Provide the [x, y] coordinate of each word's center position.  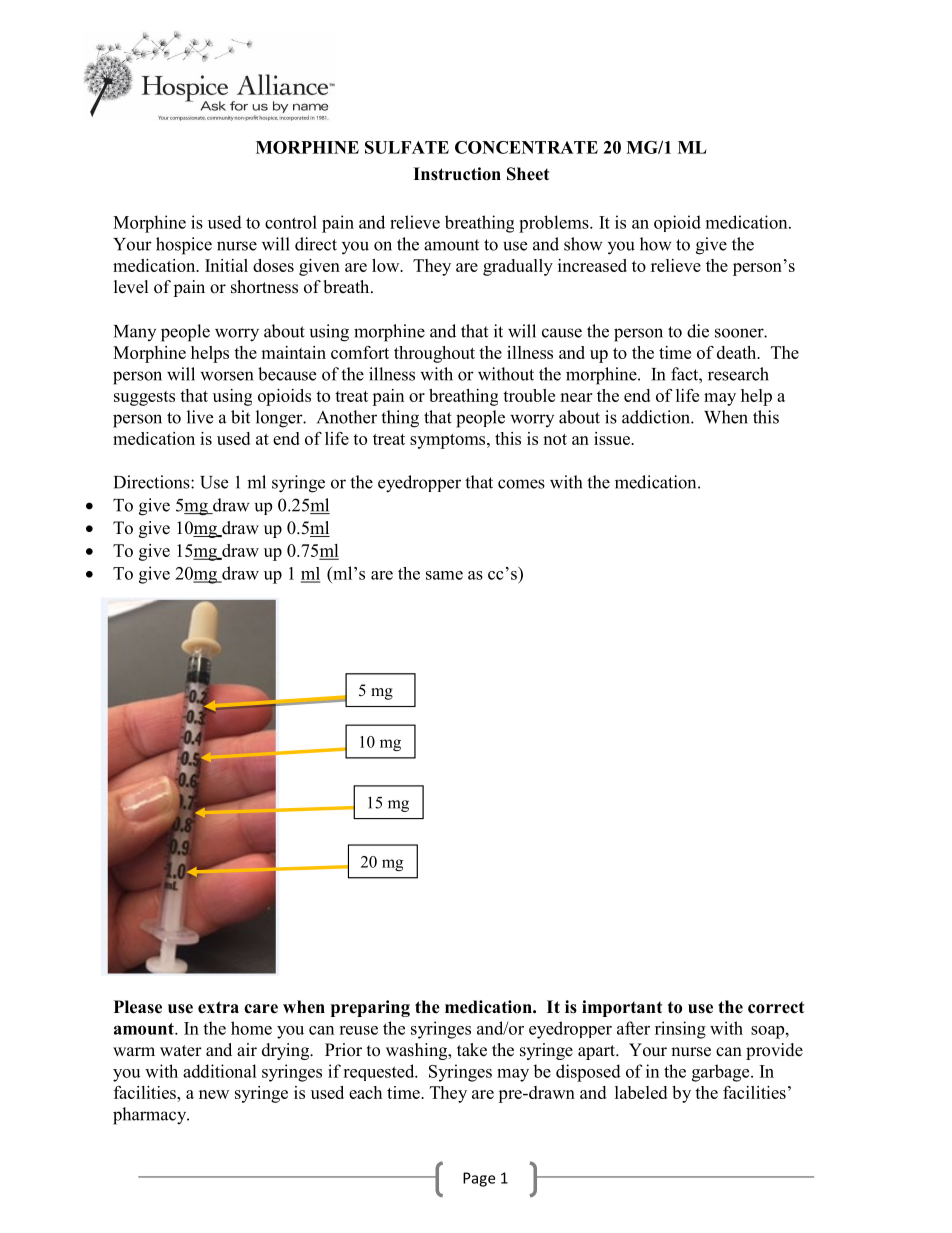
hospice [184, 246]
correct [776, 1008]
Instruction [457, 174]
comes [521, 484]
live [200, 417]
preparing [370, 1008]
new [214, 1094]
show [583, 244]
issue [613, 438]
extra [218, 1007]
